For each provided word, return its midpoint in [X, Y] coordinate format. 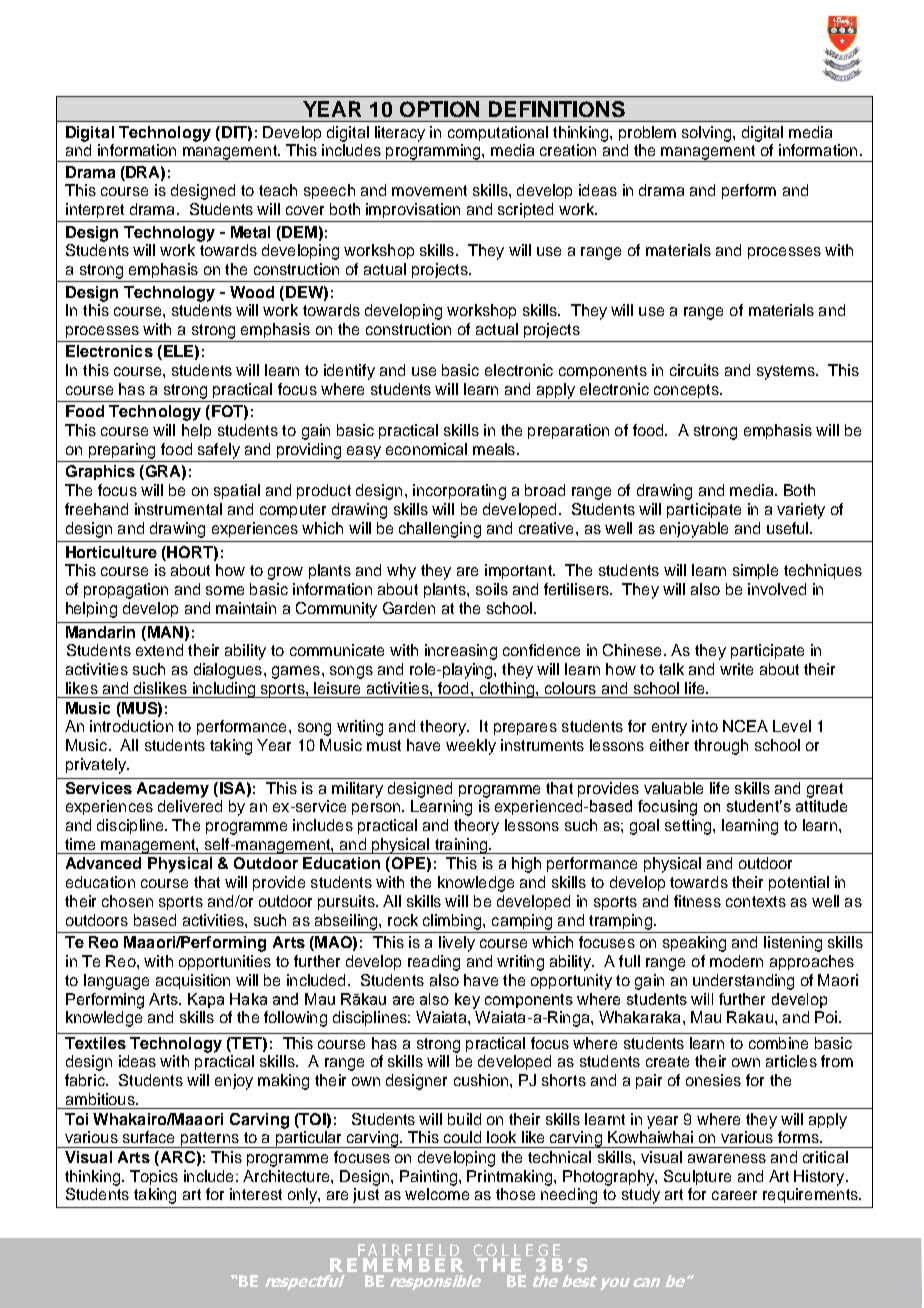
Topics [154, 1177]
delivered [190, 806]
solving [708, 134]
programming [433, 153]
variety [801, 511]
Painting [430, 1178]
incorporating [459, 492]
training [461, 846]
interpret [95, 210]
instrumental [178, 509]
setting [689, 827]
